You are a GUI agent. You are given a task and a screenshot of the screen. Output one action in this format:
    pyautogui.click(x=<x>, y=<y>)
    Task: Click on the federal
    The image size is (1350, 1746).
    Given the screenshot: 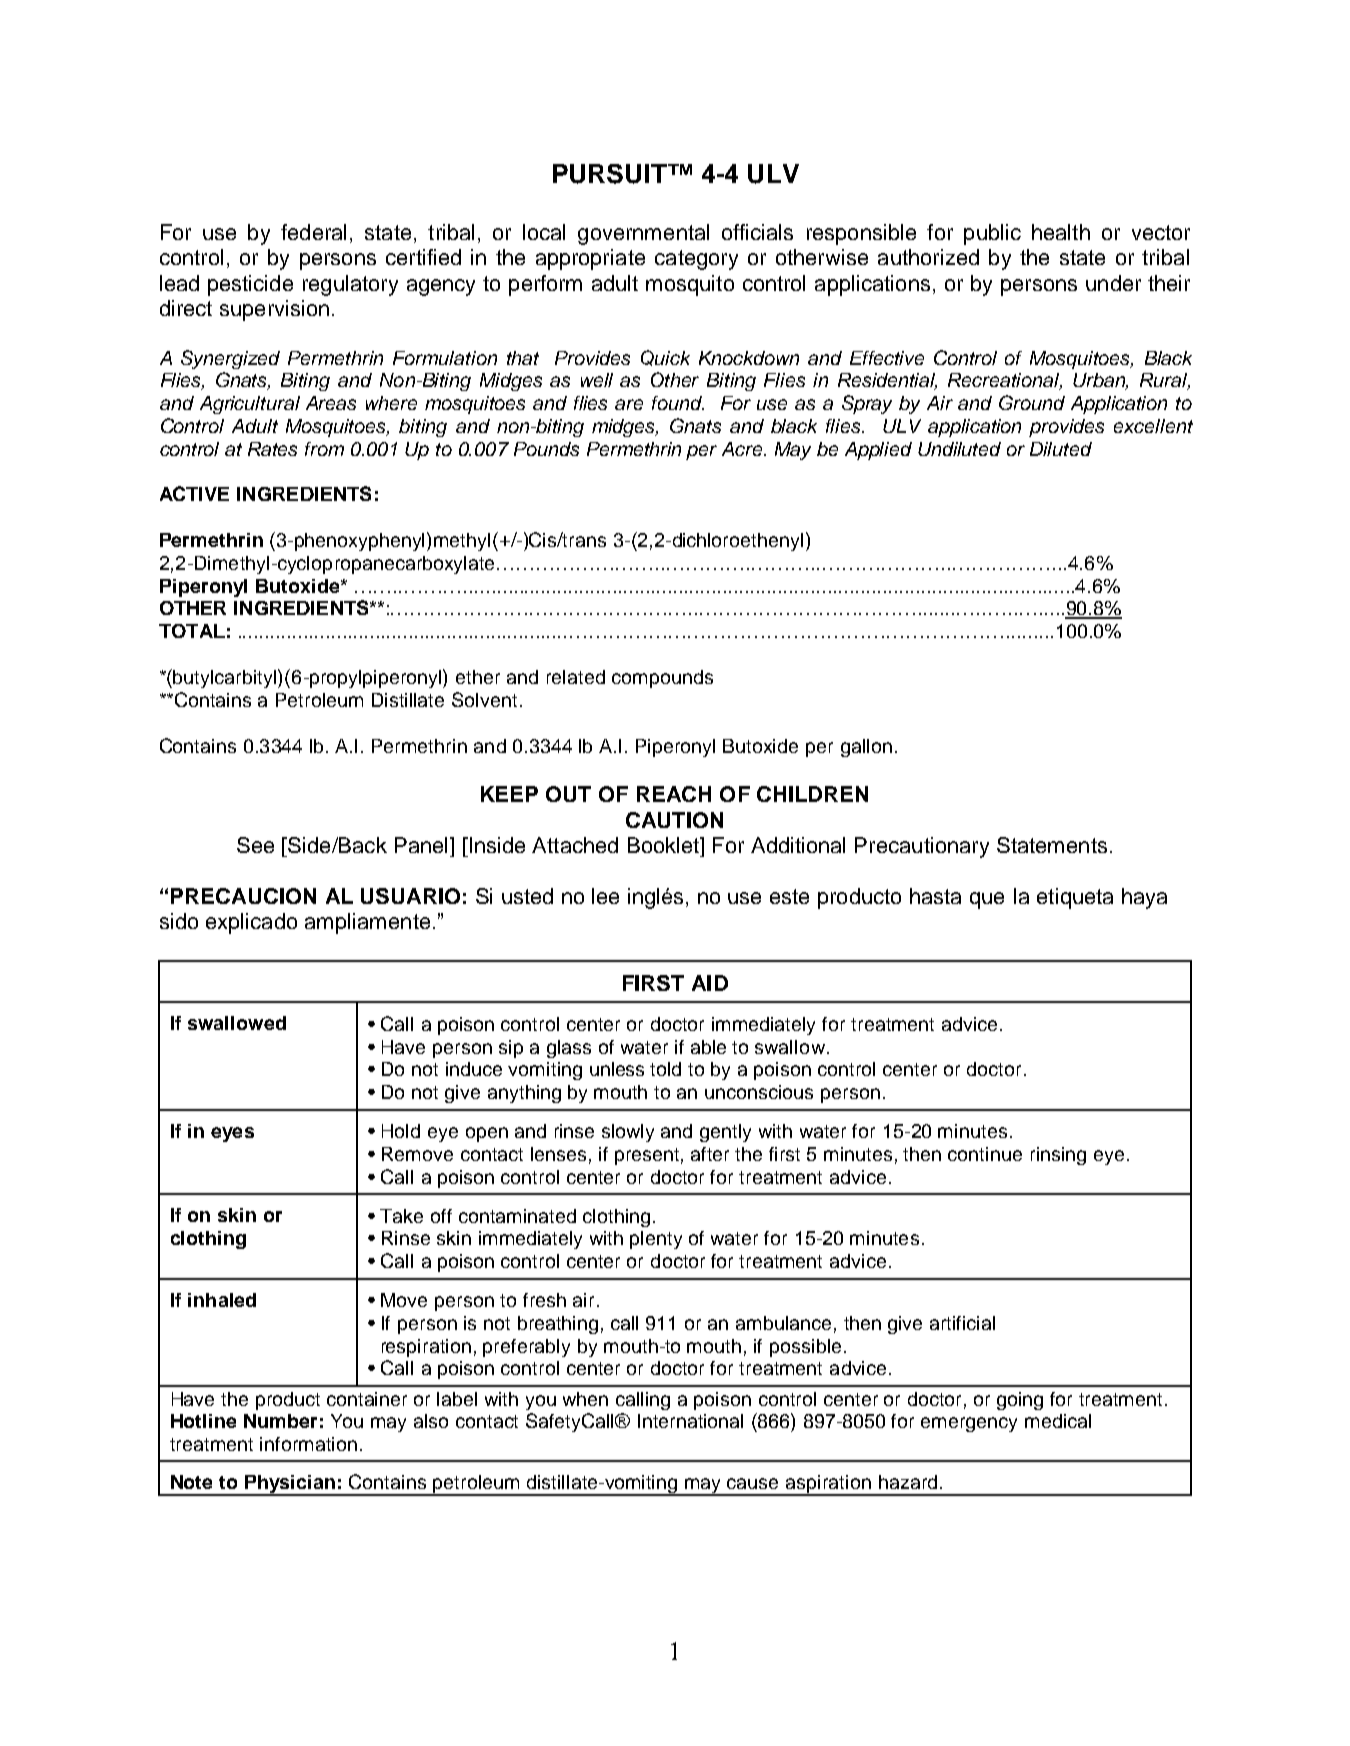 What is the action you would take?
    pyautogui.click(x=313, y=232)
